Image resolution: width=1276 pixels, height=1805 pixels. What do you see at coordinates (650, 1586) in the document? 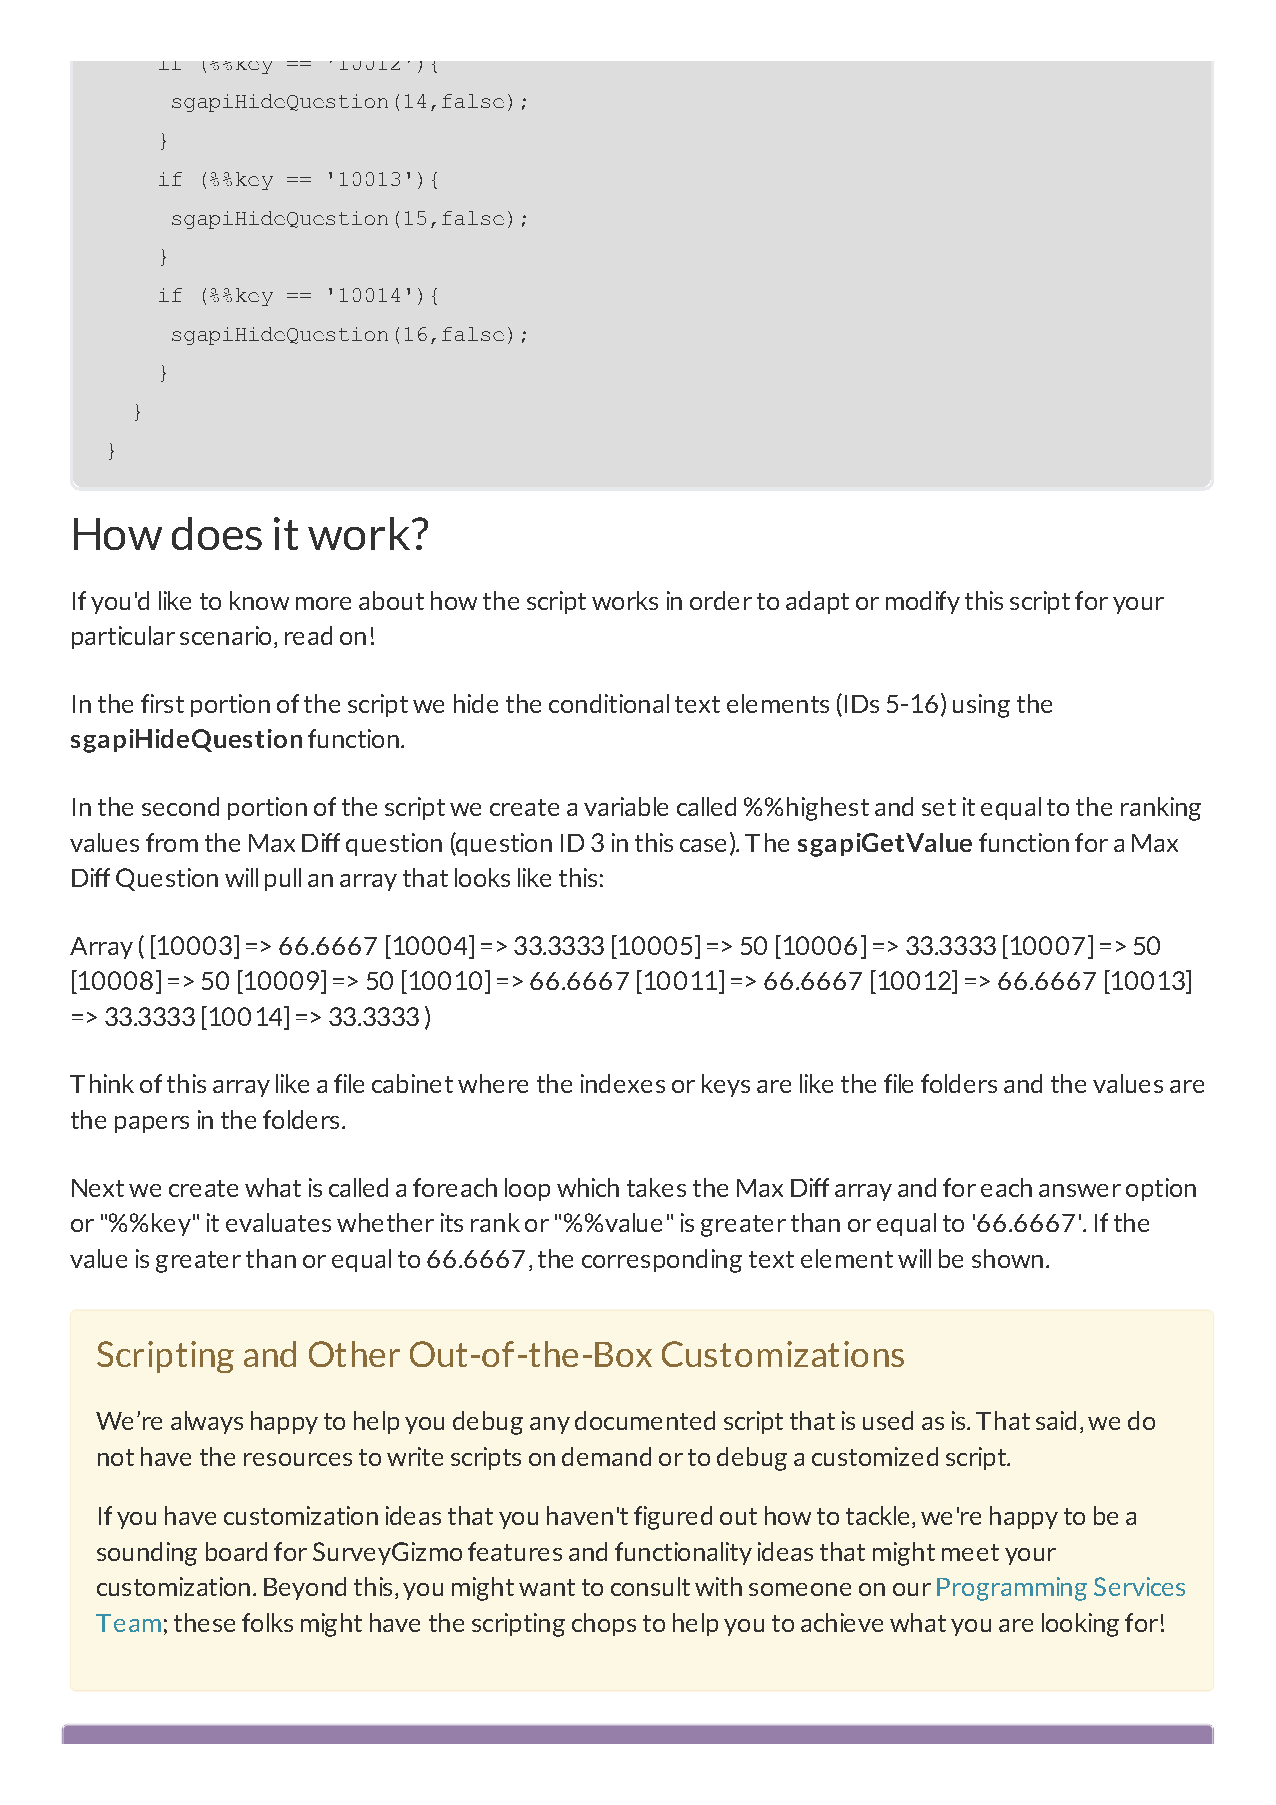
I see `consult` at bounding box center [650, 1586].
